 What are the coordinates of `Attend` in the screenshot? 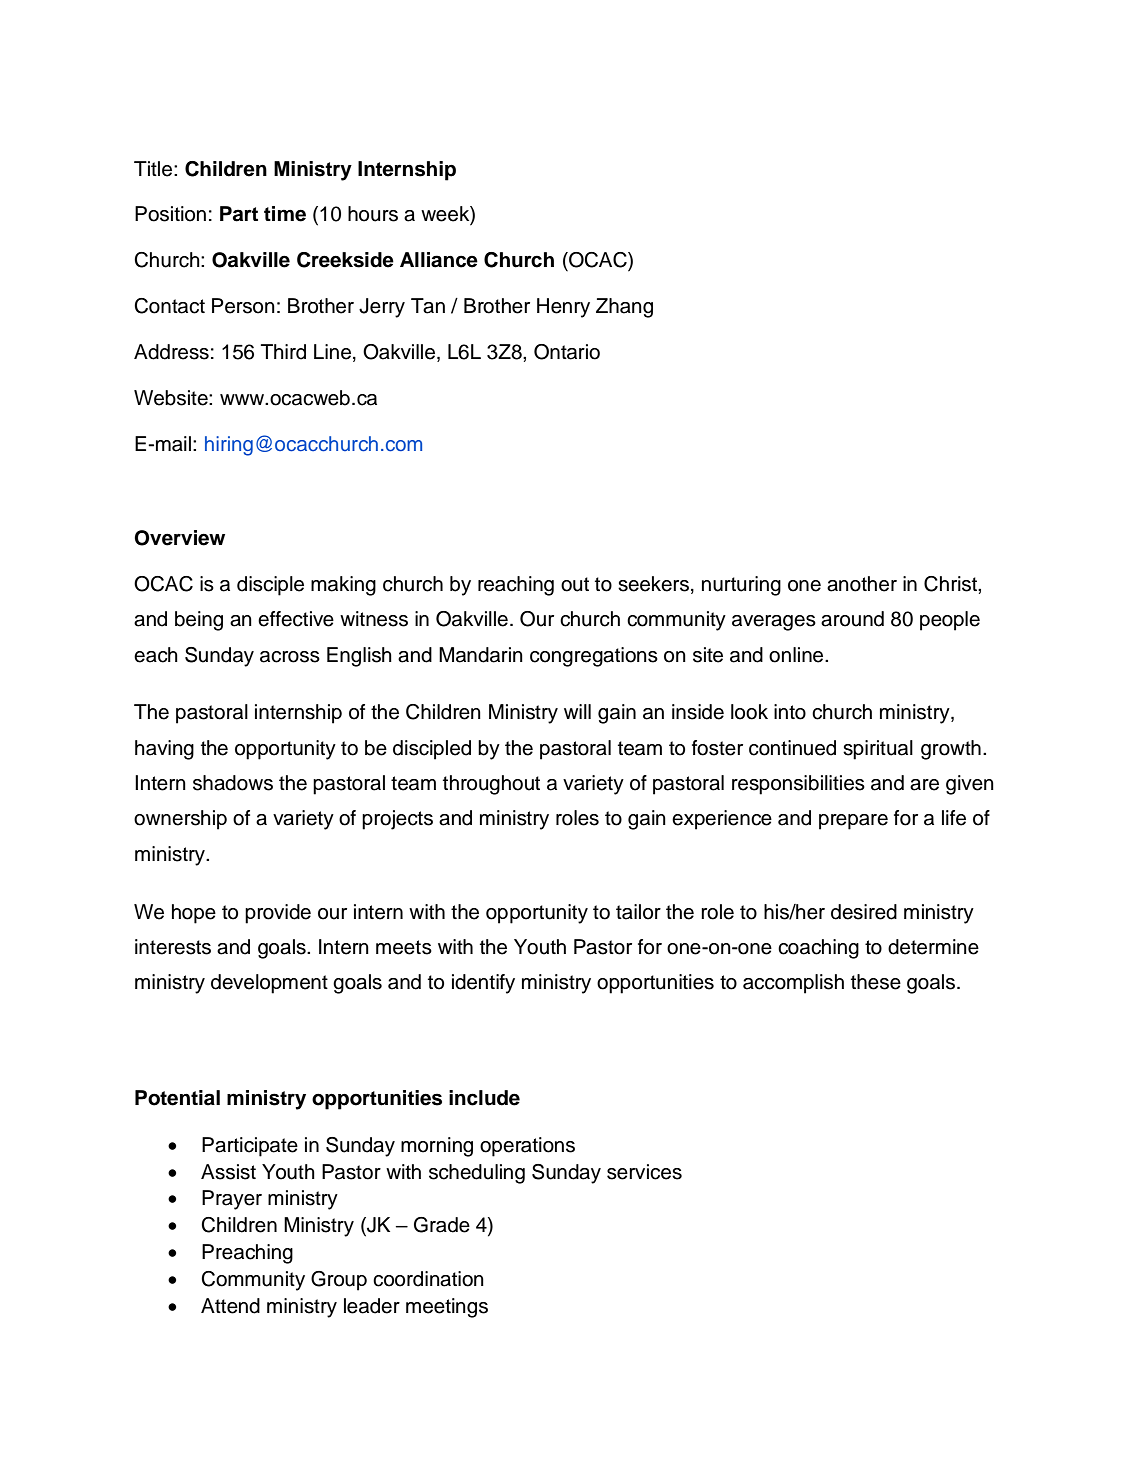 It's located at (230, 1306).
